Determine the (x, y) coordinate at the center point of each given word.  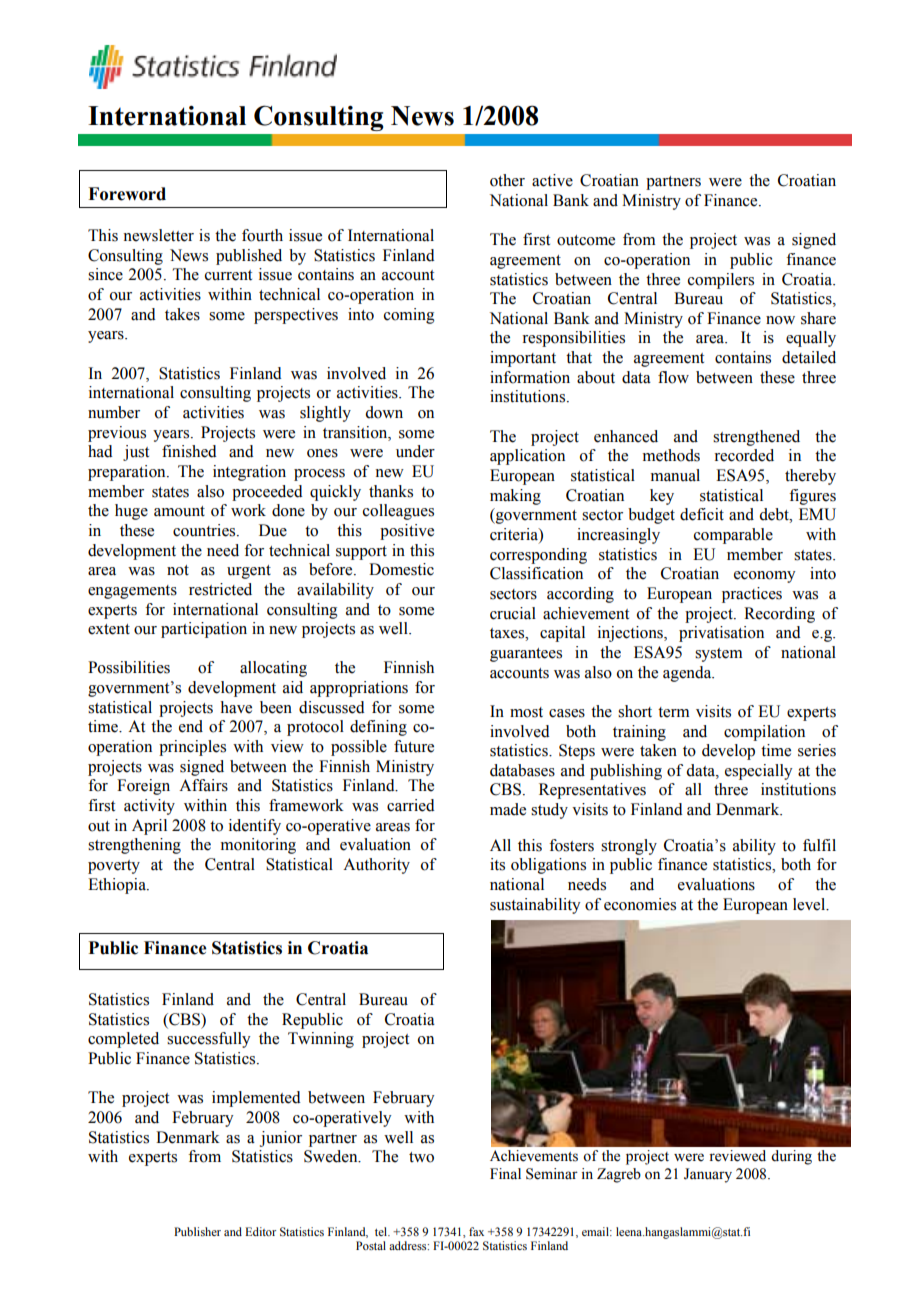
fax (476, 1231)
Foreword (127, 194)
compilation (764, 733)
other (507, 180)
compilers (721, 281)
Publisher (197, 1231)
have (236, 707)
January (708, 1175)
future (414, 746)
